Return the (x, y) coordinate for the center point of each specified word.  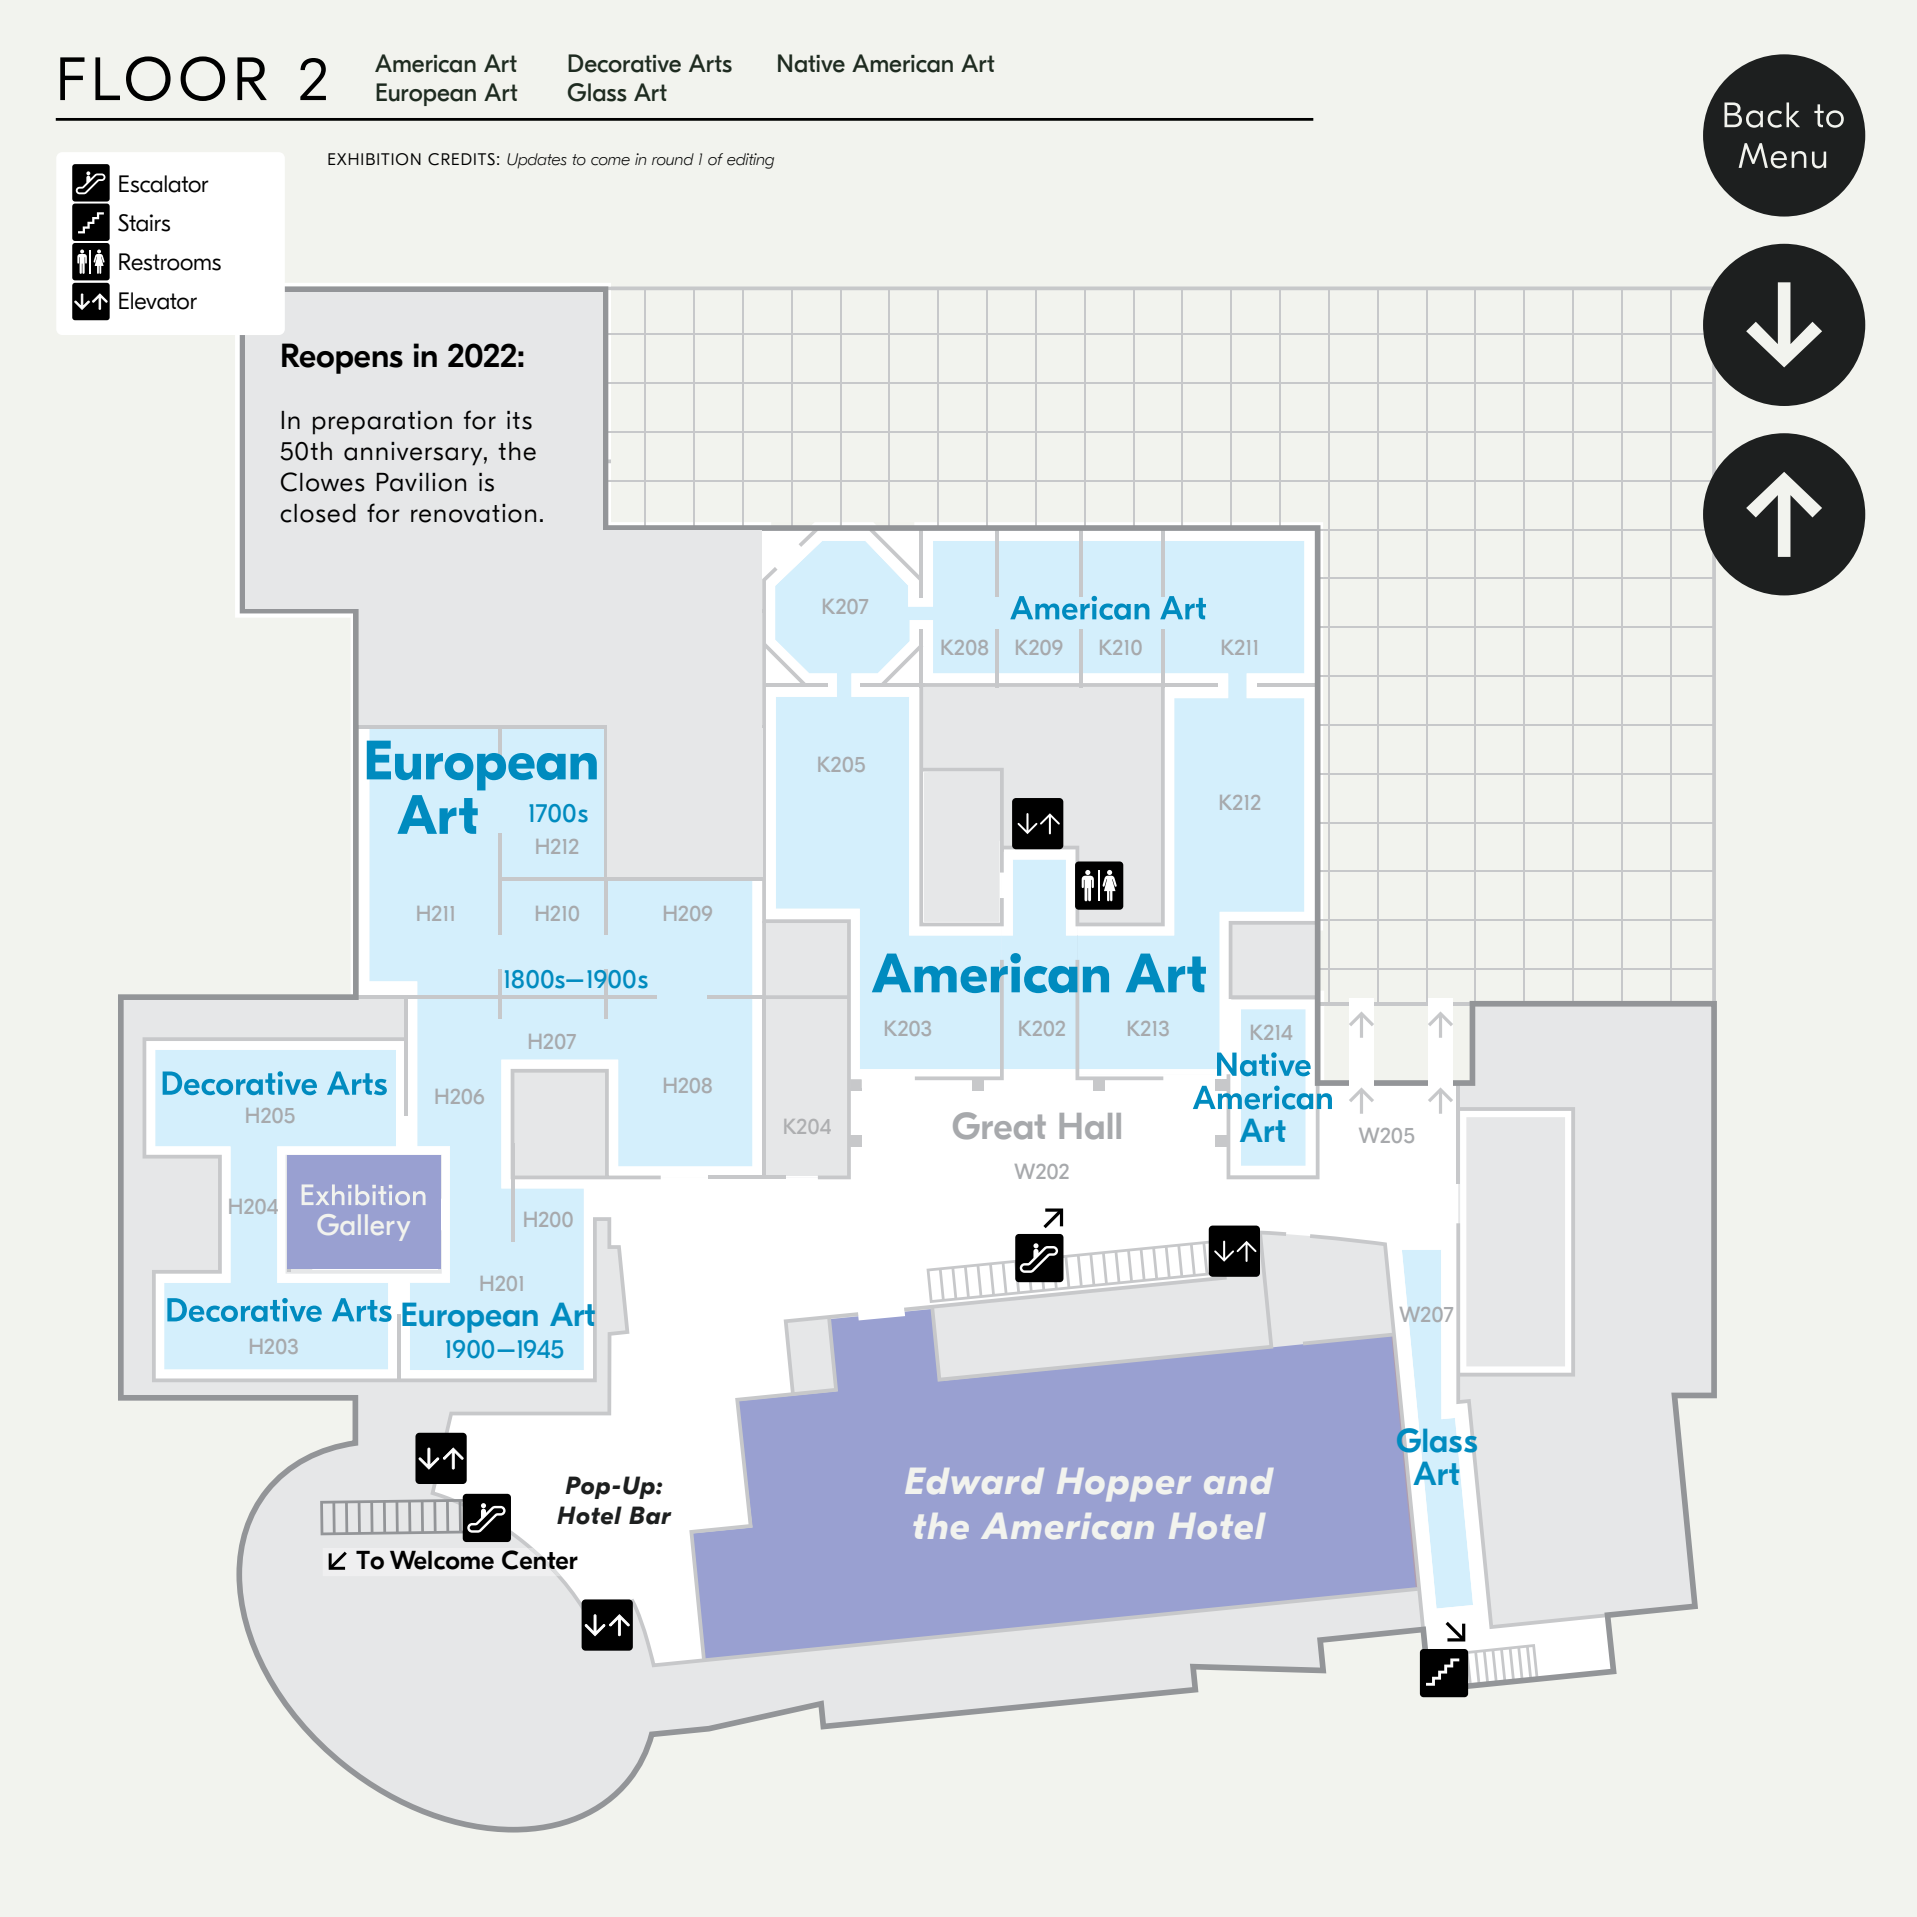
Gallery (364, 1227)
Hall (1090, 1126)
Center (540, 1560)
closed (318, 513)
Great (999, 1126)
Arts (710, 63)
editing (750, 161)
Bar (650, 1515)
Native (811, 63)
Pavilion (421, 482)
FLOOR (163, 78)
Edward (974, 1481)
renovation (473, 513)
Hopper (1124, 1484)
